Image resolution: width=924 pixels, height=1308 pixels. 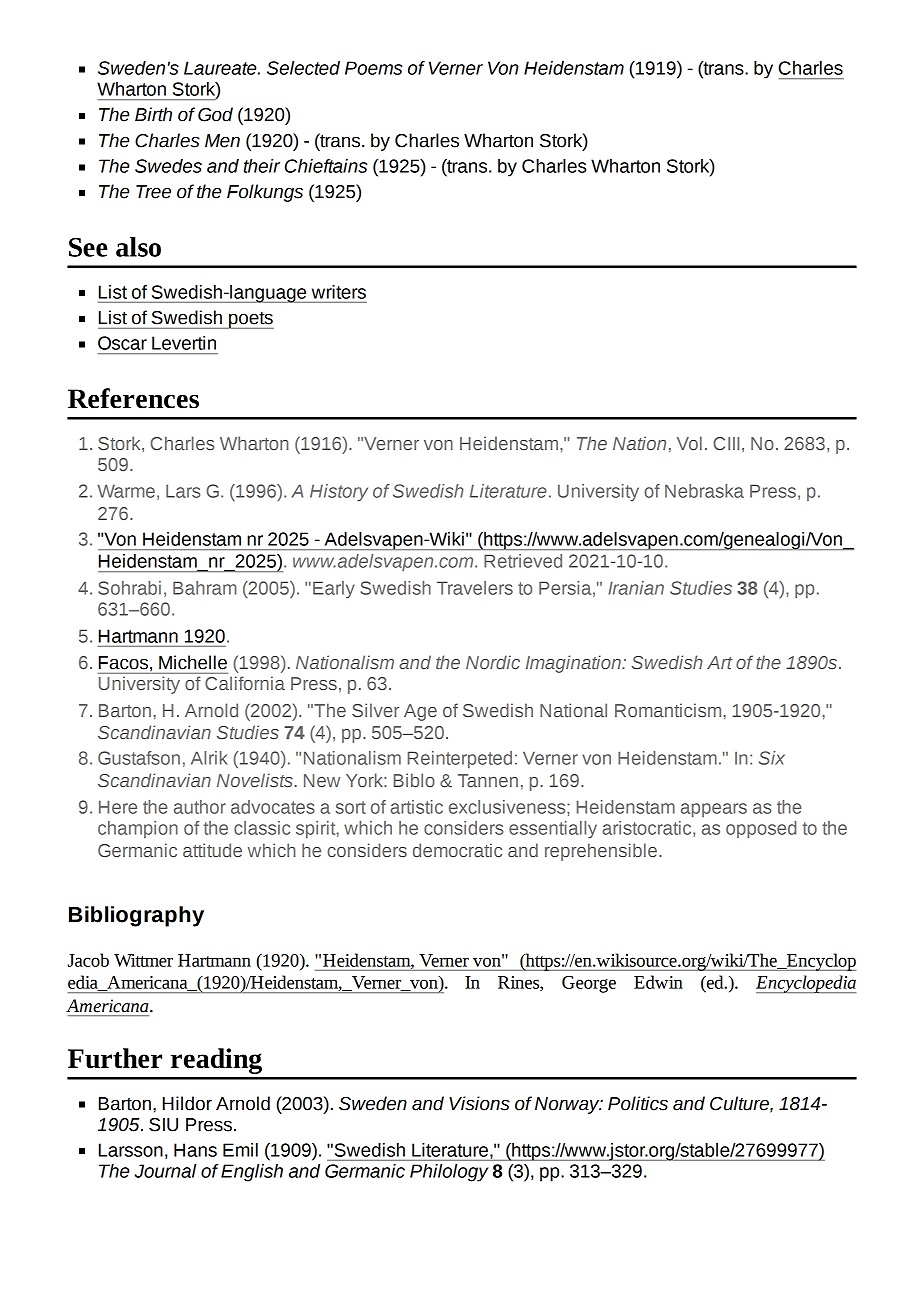 What do you see at coordinates (475, 588) in the document?
I see `Travelers` at bounding box center [475, 588].
